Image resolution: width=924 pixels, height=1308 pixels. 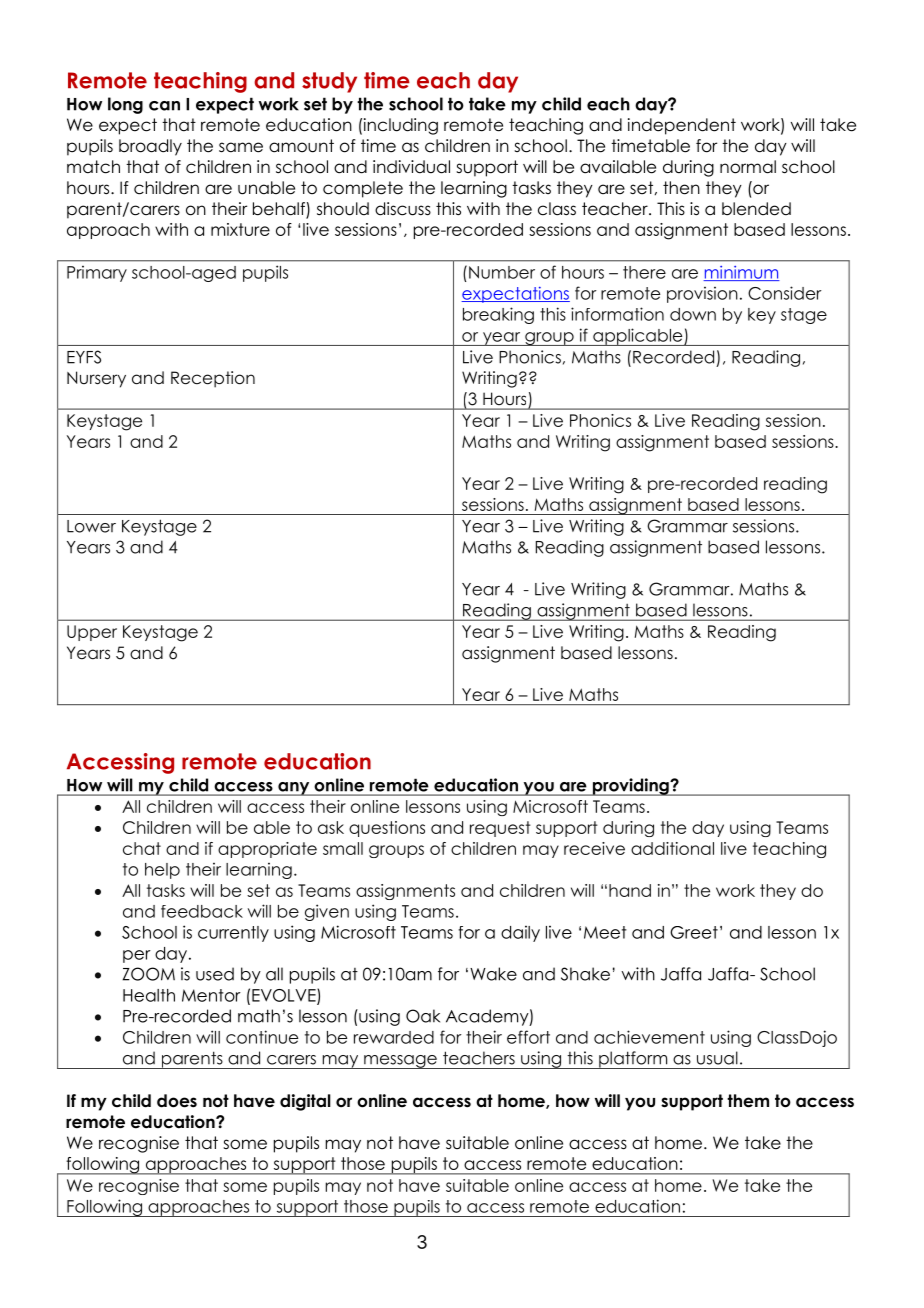 I want to click on message, so click(x=400, y=1062).
